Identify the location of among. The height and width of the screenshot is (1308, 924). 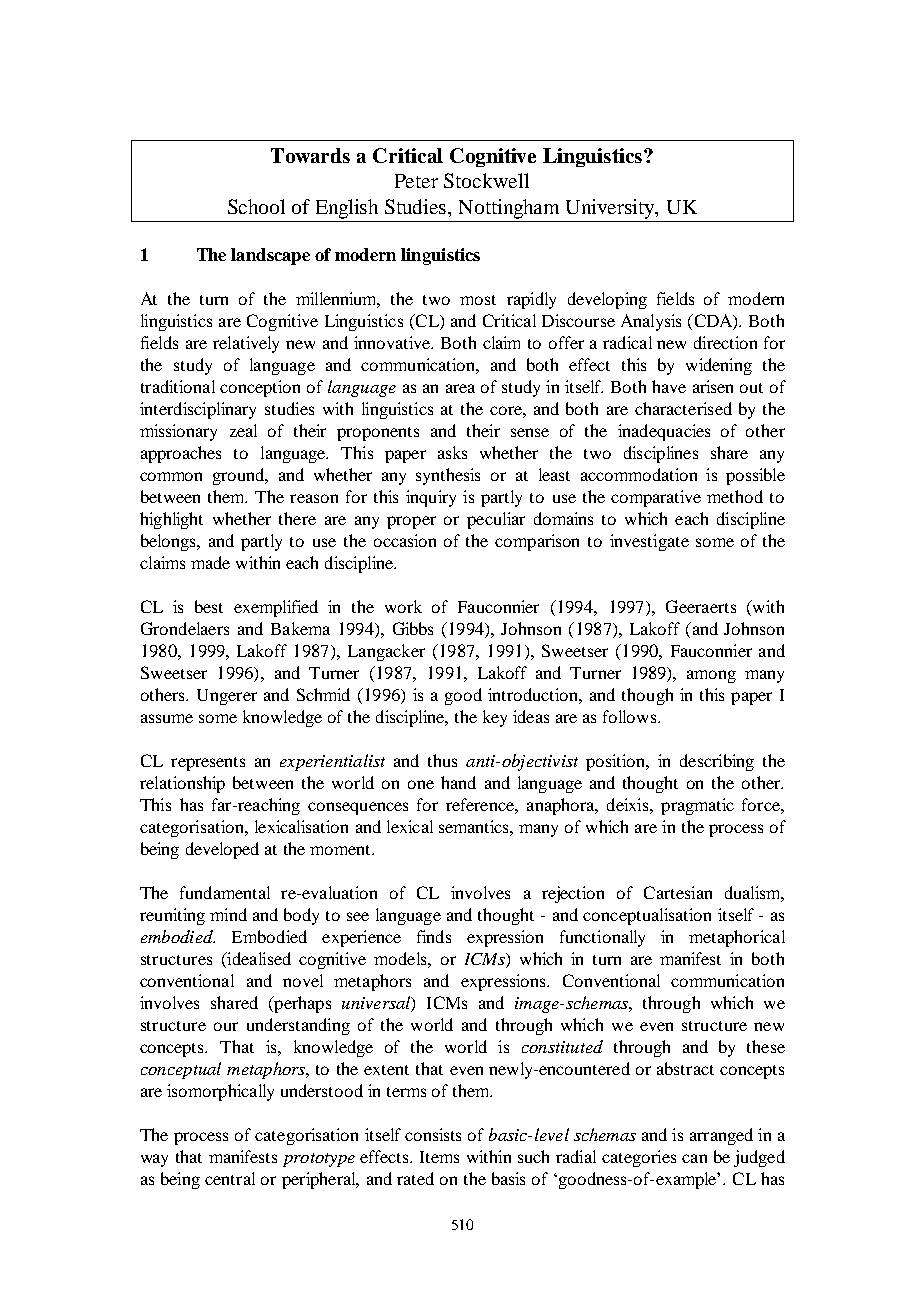
(711, 676).
